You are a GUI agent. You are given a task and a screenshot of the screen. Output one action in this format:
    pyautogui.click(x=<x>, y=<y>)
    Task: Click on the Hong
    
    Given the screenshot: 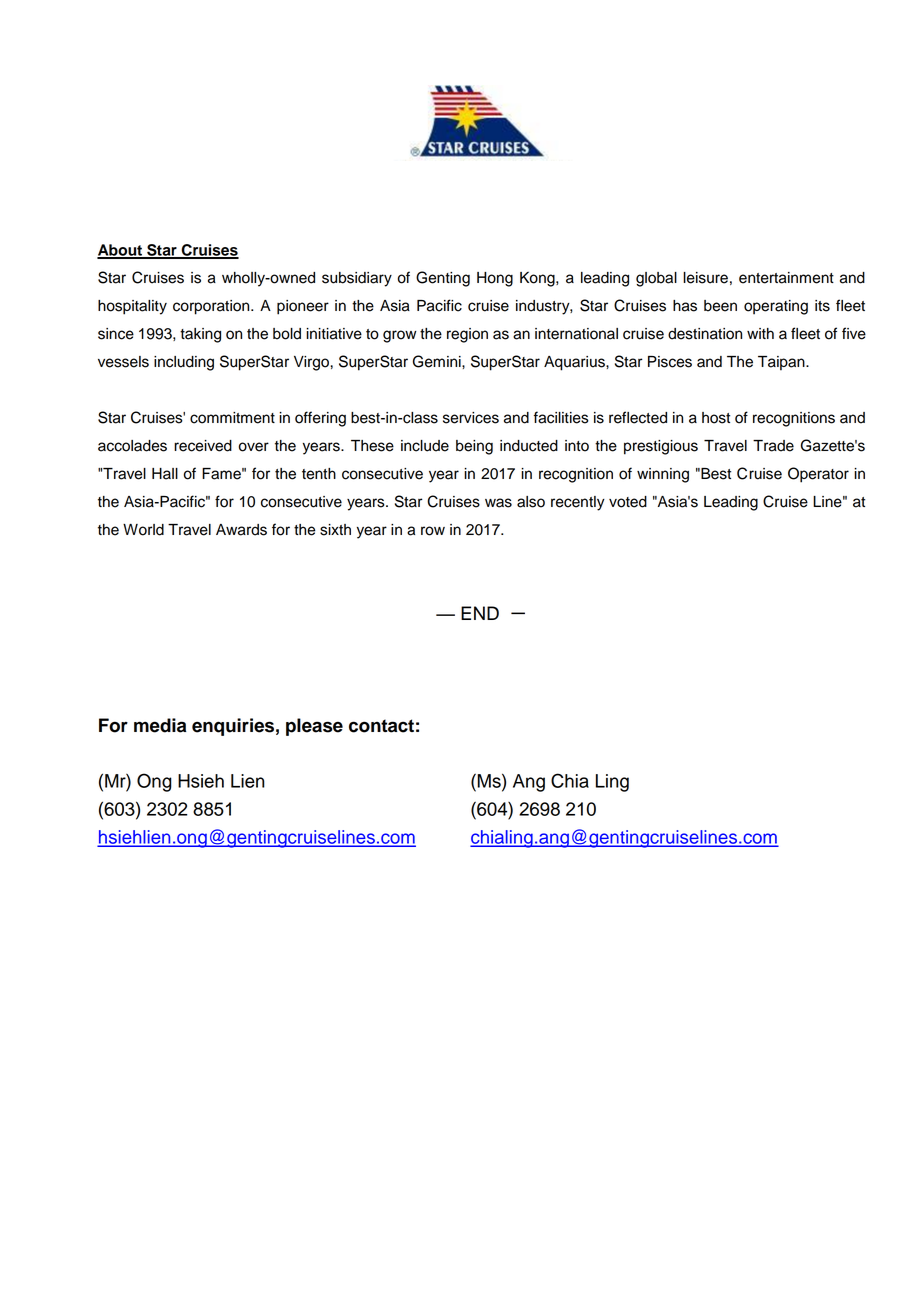 What is the action you would take?
    pyautogui.click(x=495, y=279)
